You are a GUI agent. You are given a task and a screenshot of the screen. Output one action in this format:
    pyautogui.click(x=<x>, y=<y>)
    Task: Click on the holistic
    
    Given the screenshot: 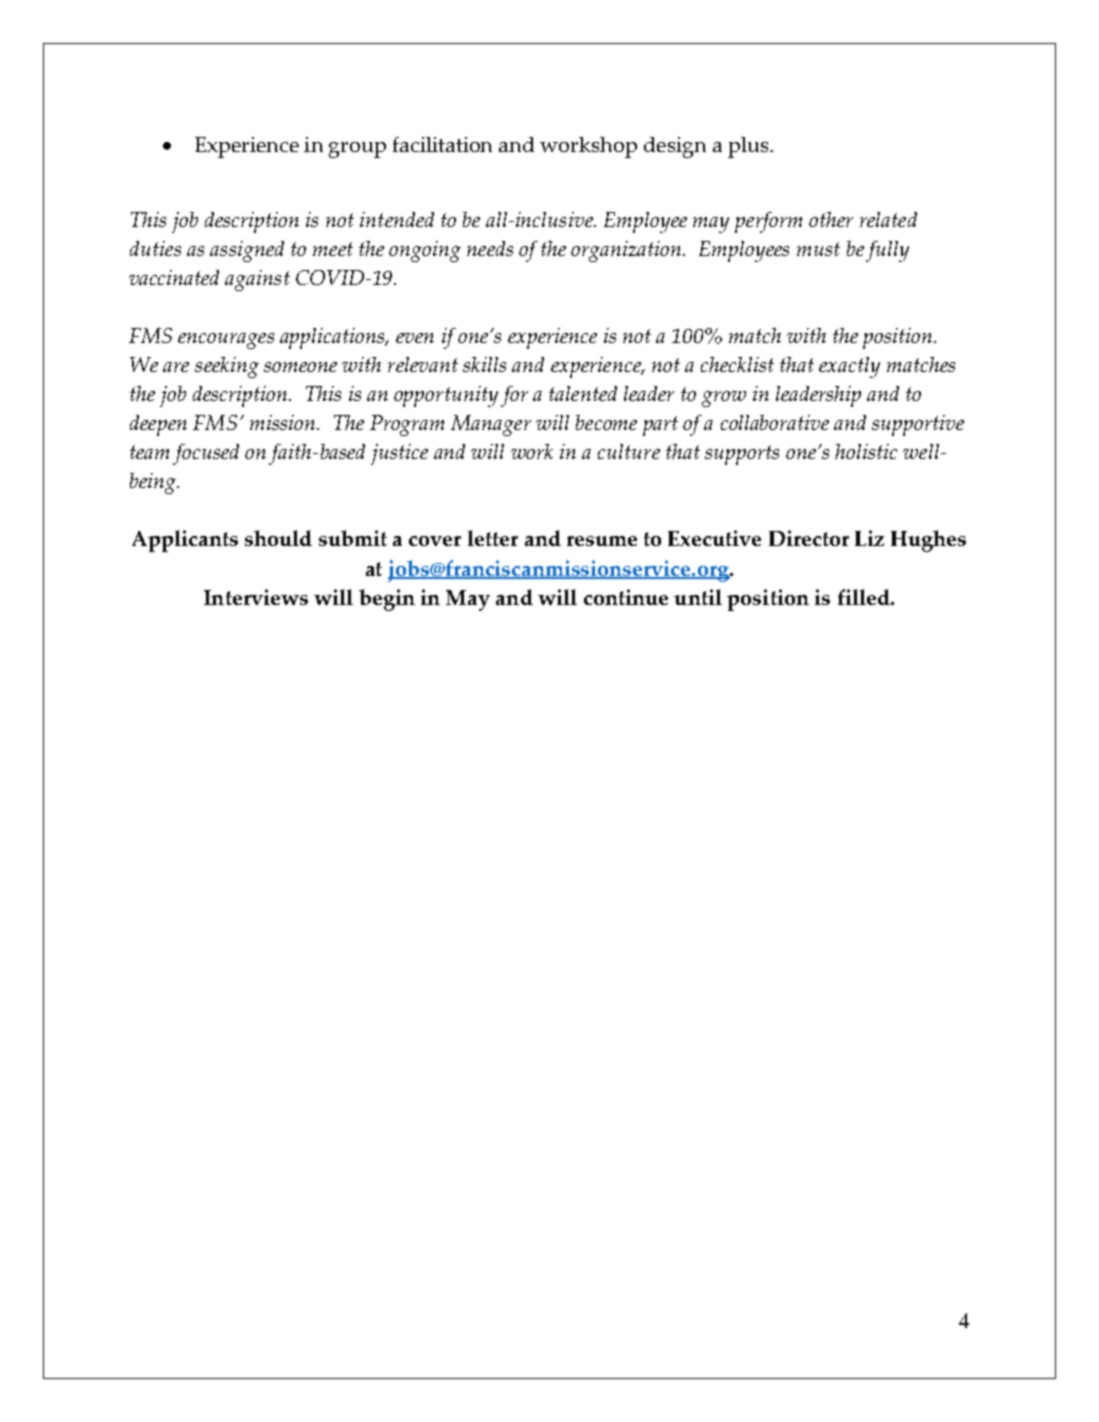 What is the action you would take?
    pyautogui.click(x=866, y=451)
